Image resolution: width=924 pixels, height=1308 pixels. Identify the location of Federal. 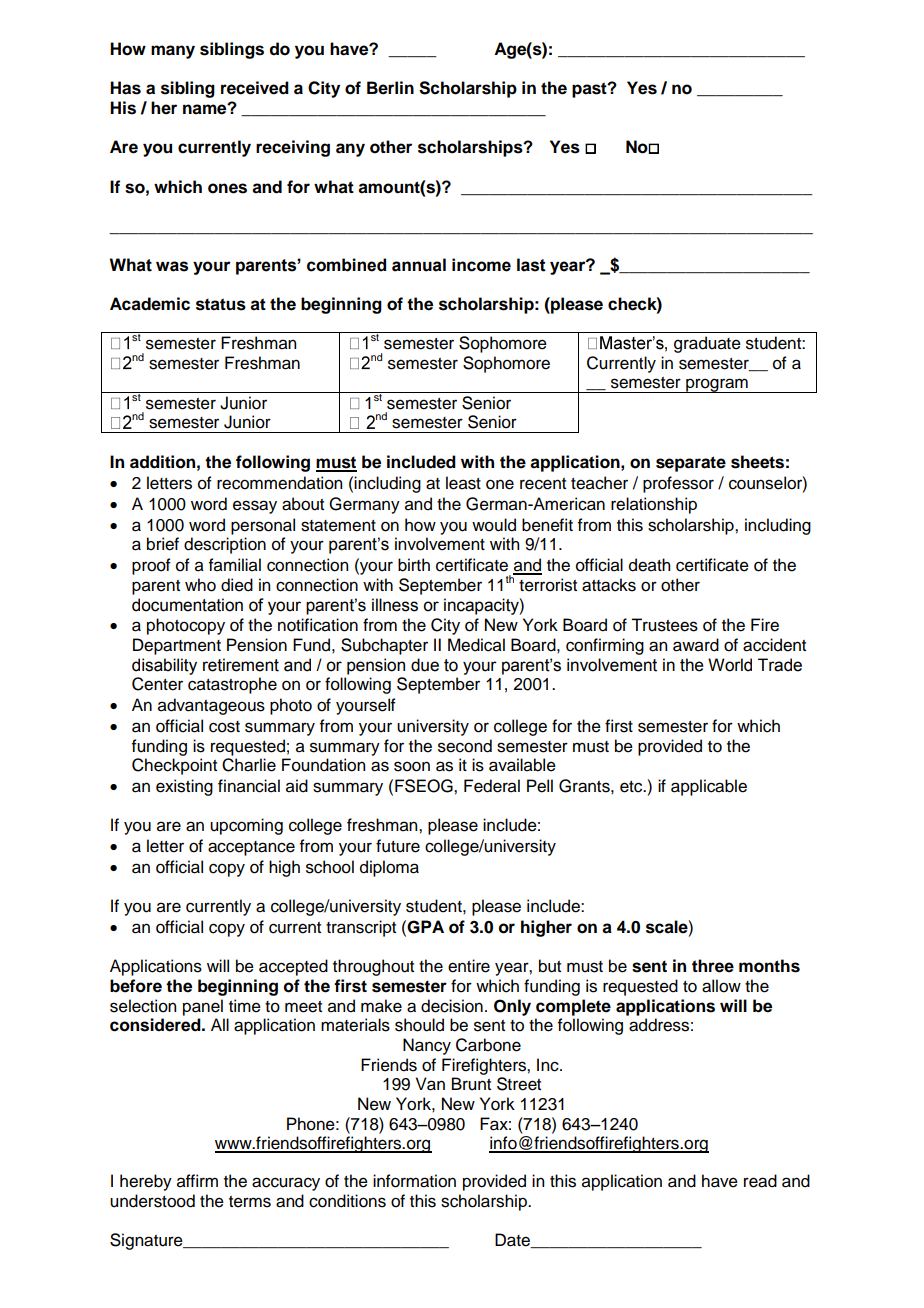
(492, 786).
